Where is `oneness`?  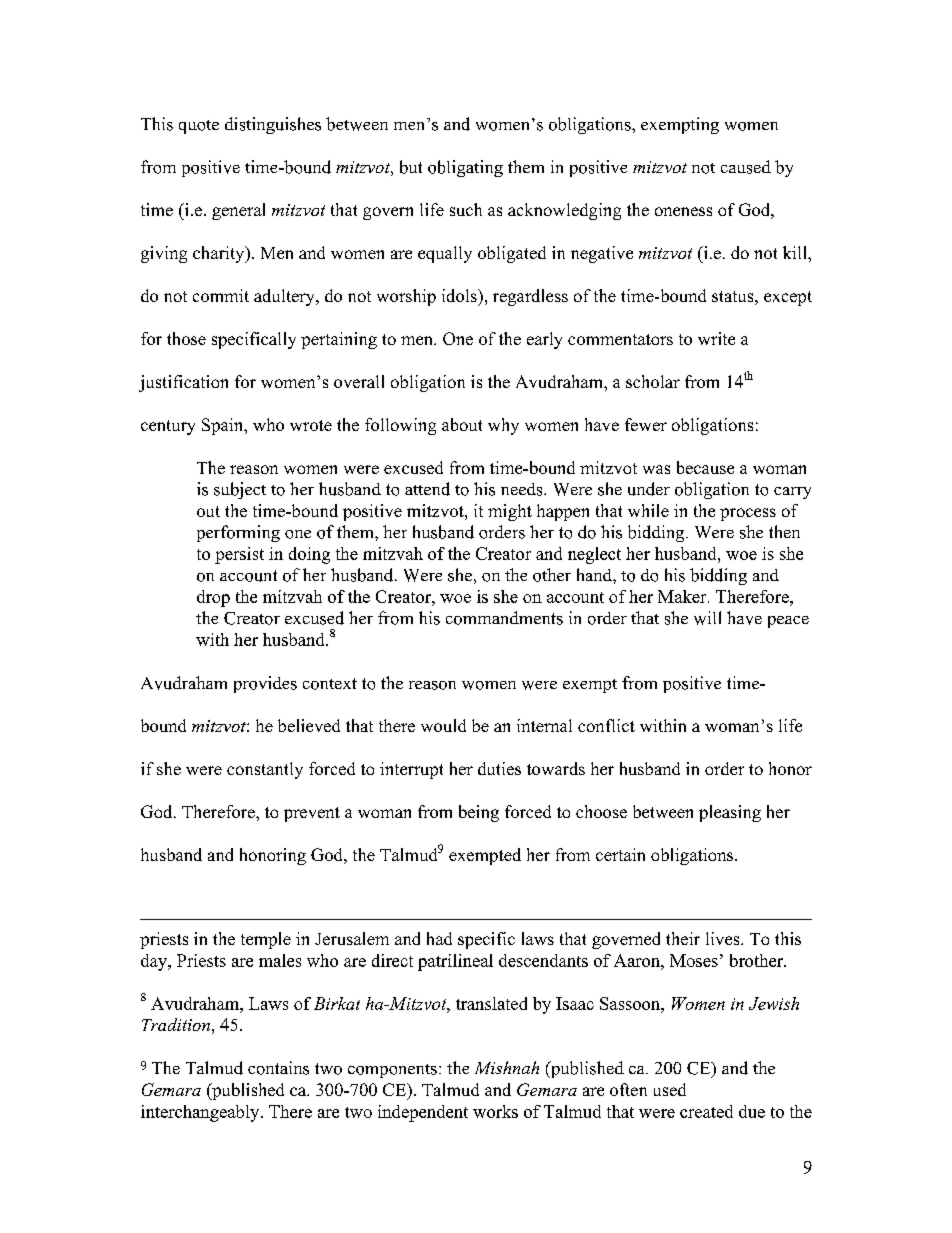
oneness is located at coordinates (683, 211).
